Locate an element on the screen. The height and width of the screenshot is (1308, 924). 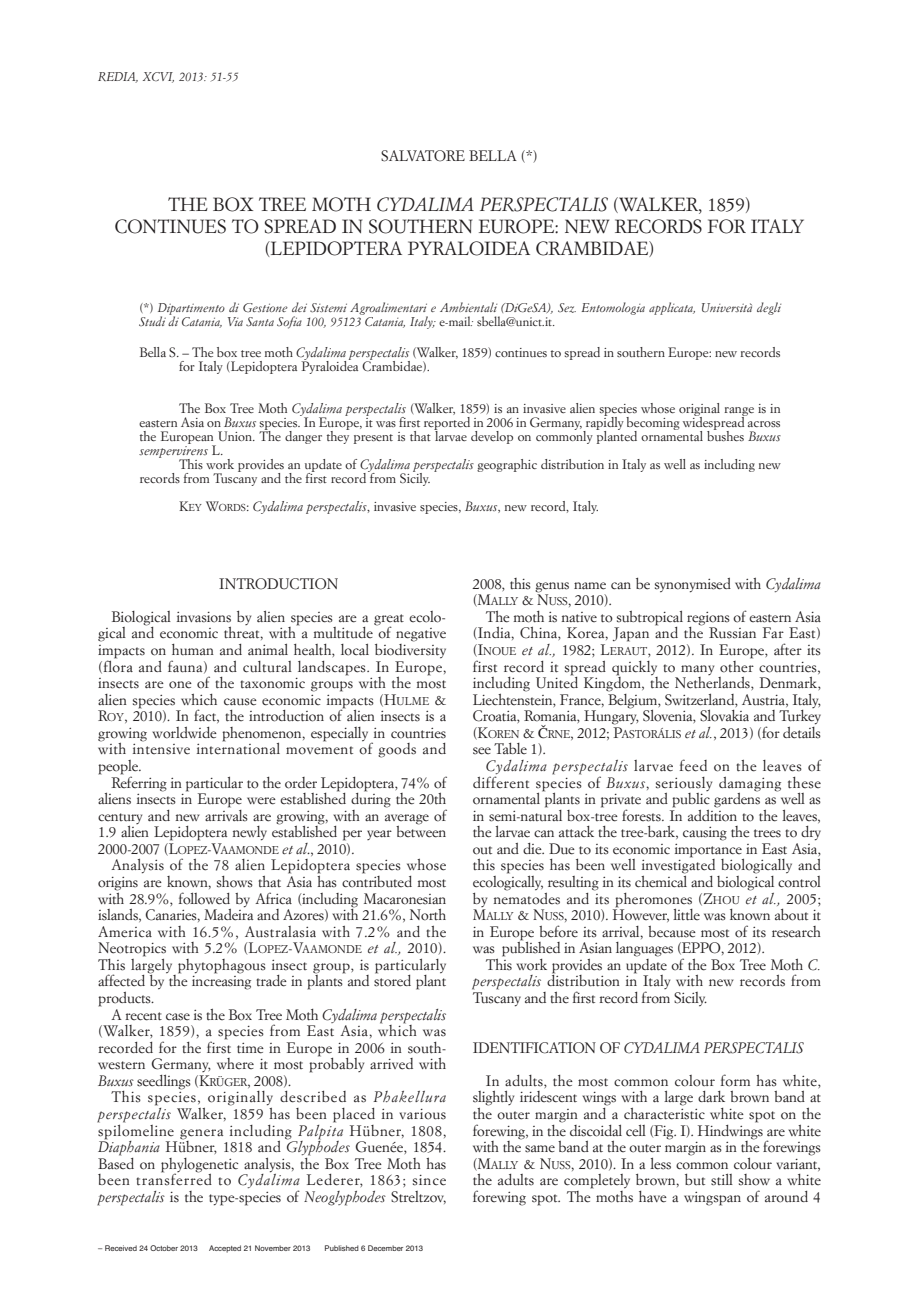
worldwide is located at coordinates (184, 733).
